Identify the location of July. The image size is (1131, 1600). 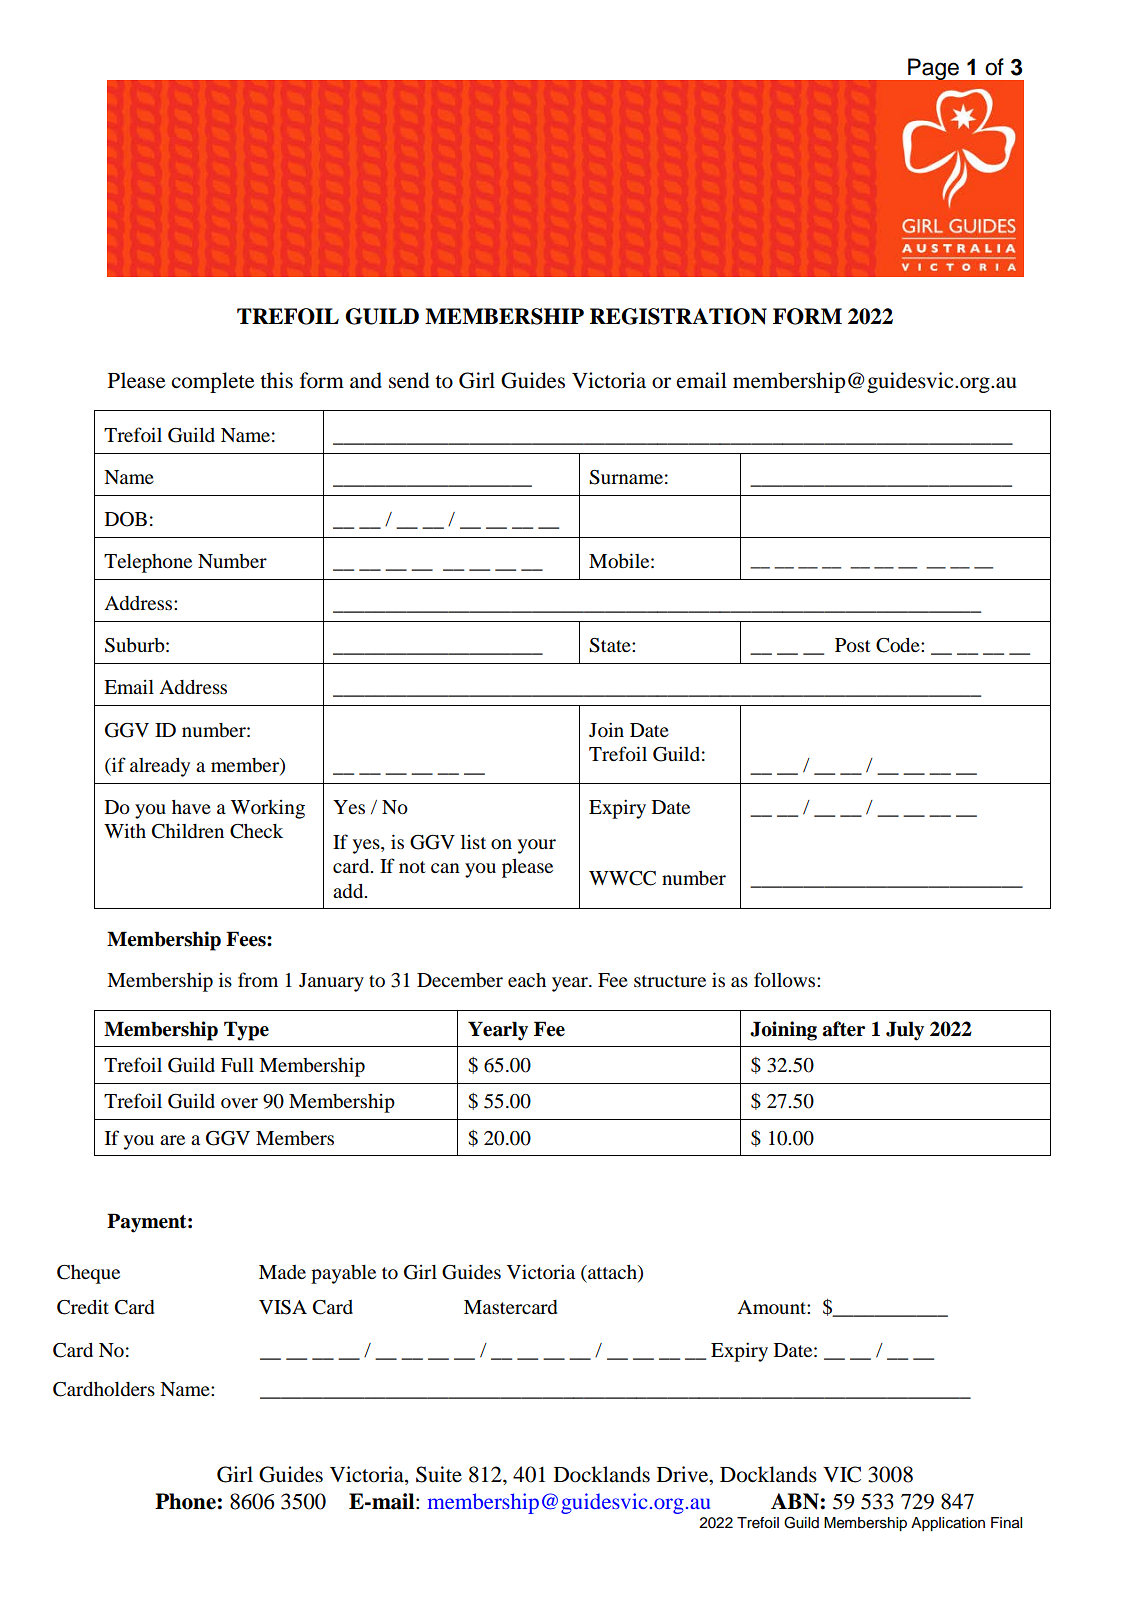
(905, 1031).
